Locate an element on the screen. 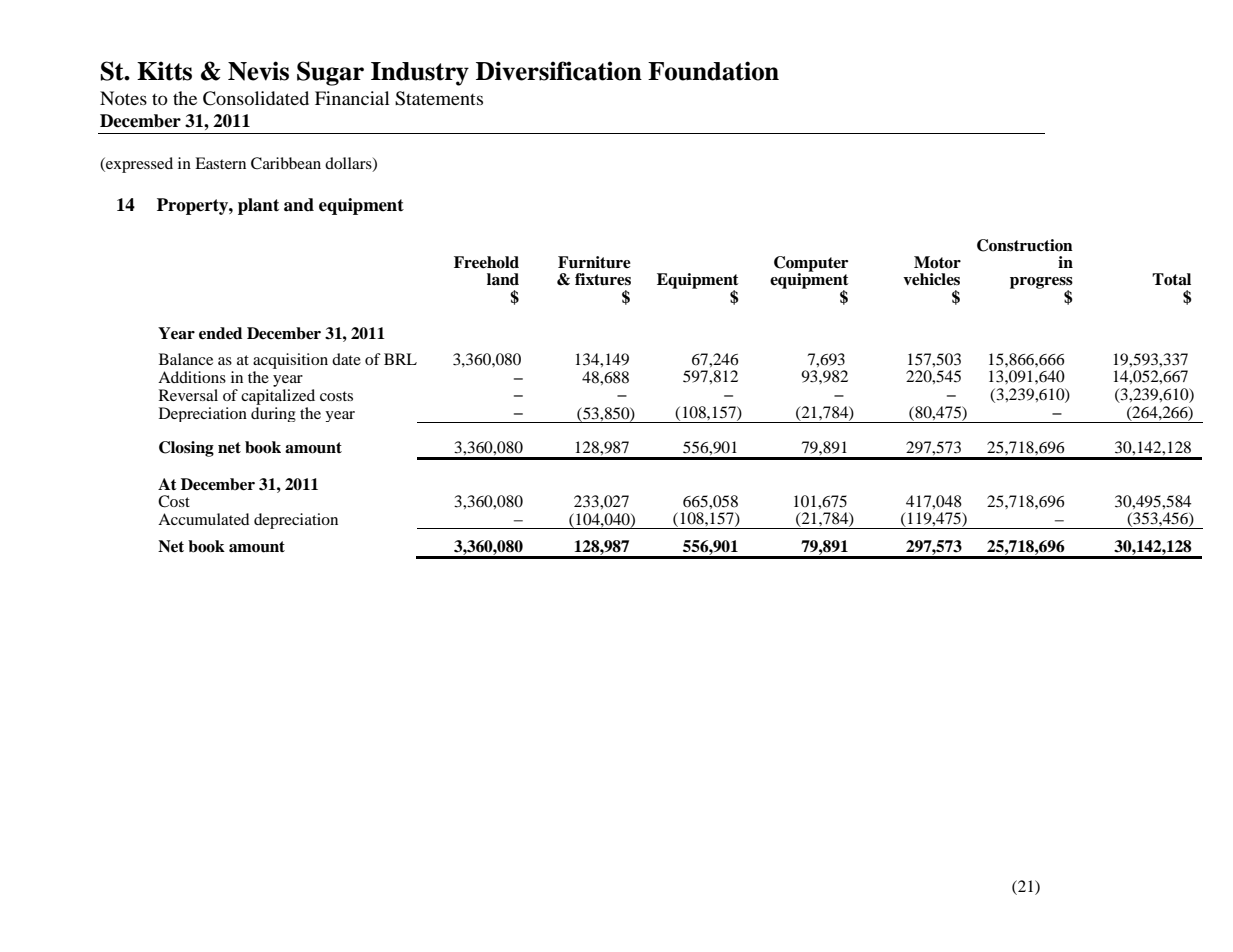 The image size is (1233, 952). dollars is located at coordinates (349, 164).
